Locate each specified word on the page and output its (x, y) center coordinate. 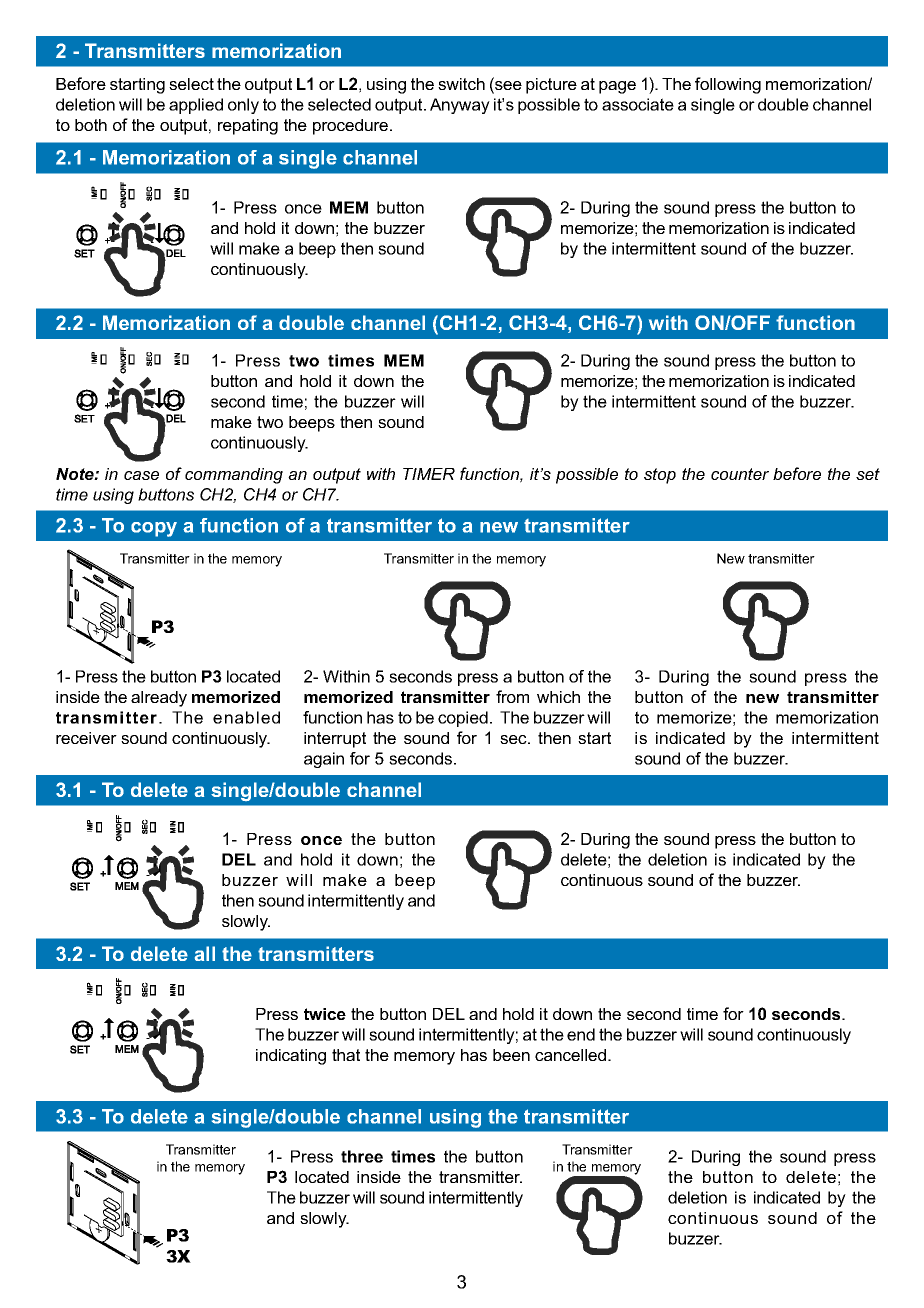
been (511, 1055)
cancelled (572, 1055)
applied (196, 106)
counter (740, 474)
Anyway (460, 106)
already (159, 699)
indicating (291, 1057)
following (728, 85)
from (512, 696)
